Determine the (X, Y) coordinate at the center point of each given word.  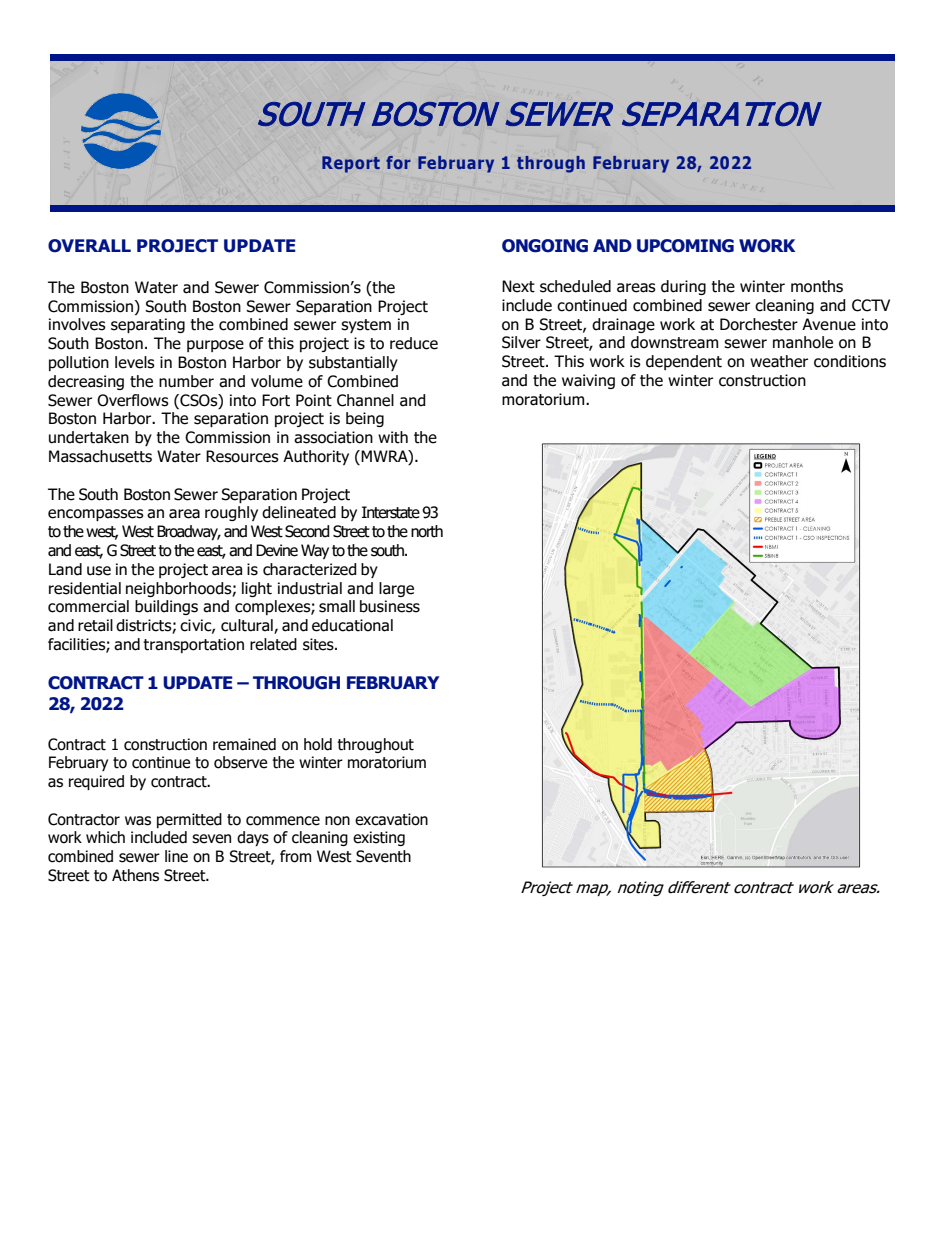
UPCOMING (685, 246)
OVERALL (89, 246)
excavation (391, 819)
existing (379, 838)
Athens (135, 875)
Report (351, 164)
